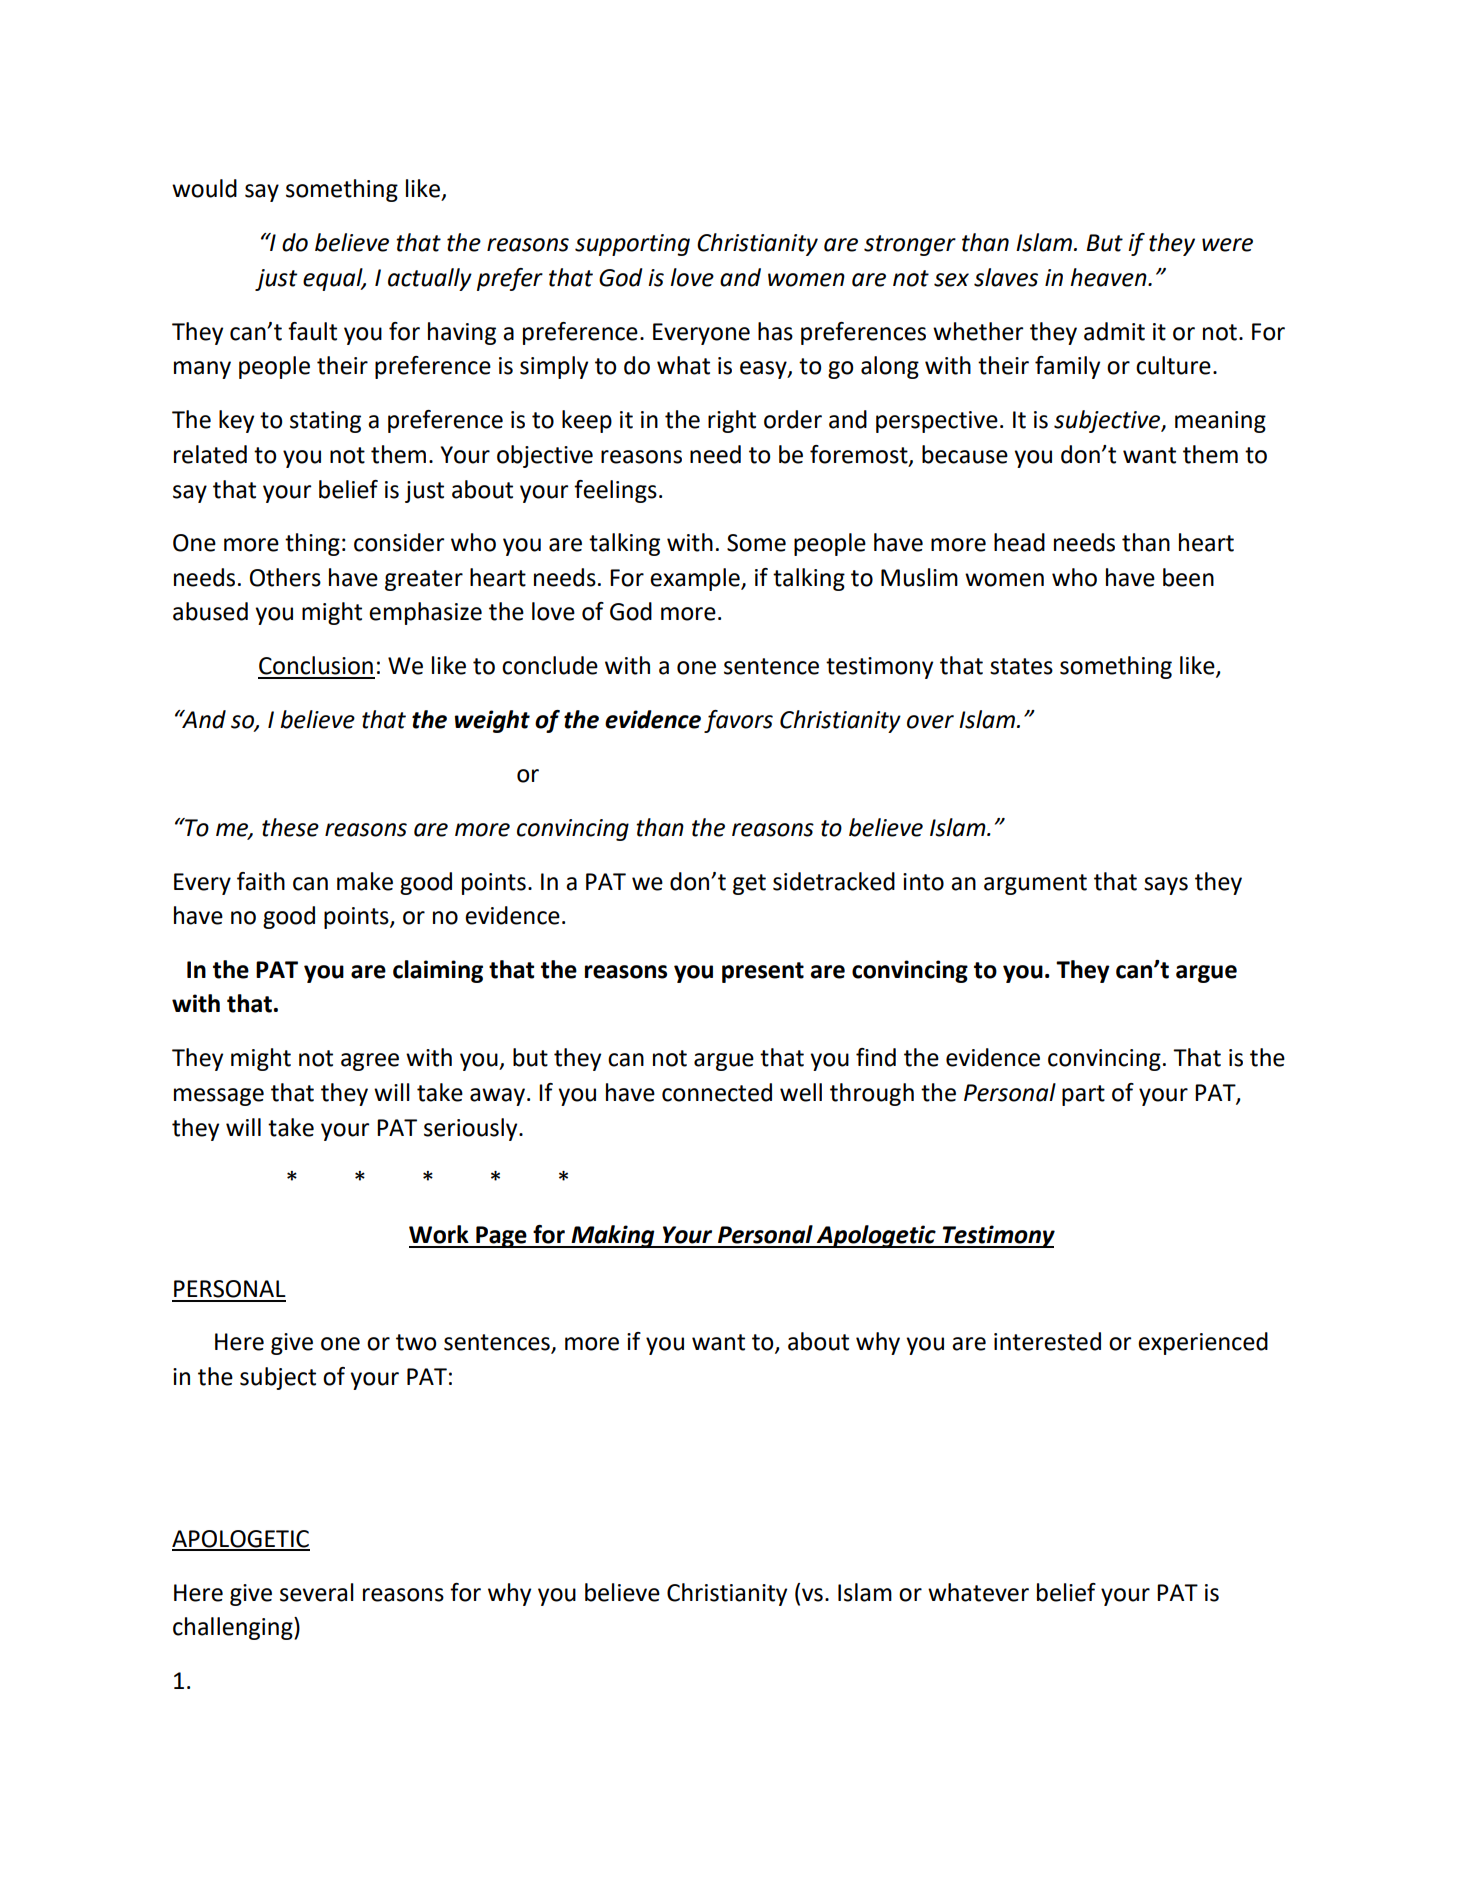 The image size is (1463, 1894). Describe the element at coordinates (1021, 666) in the image. I see `states` at that location.
